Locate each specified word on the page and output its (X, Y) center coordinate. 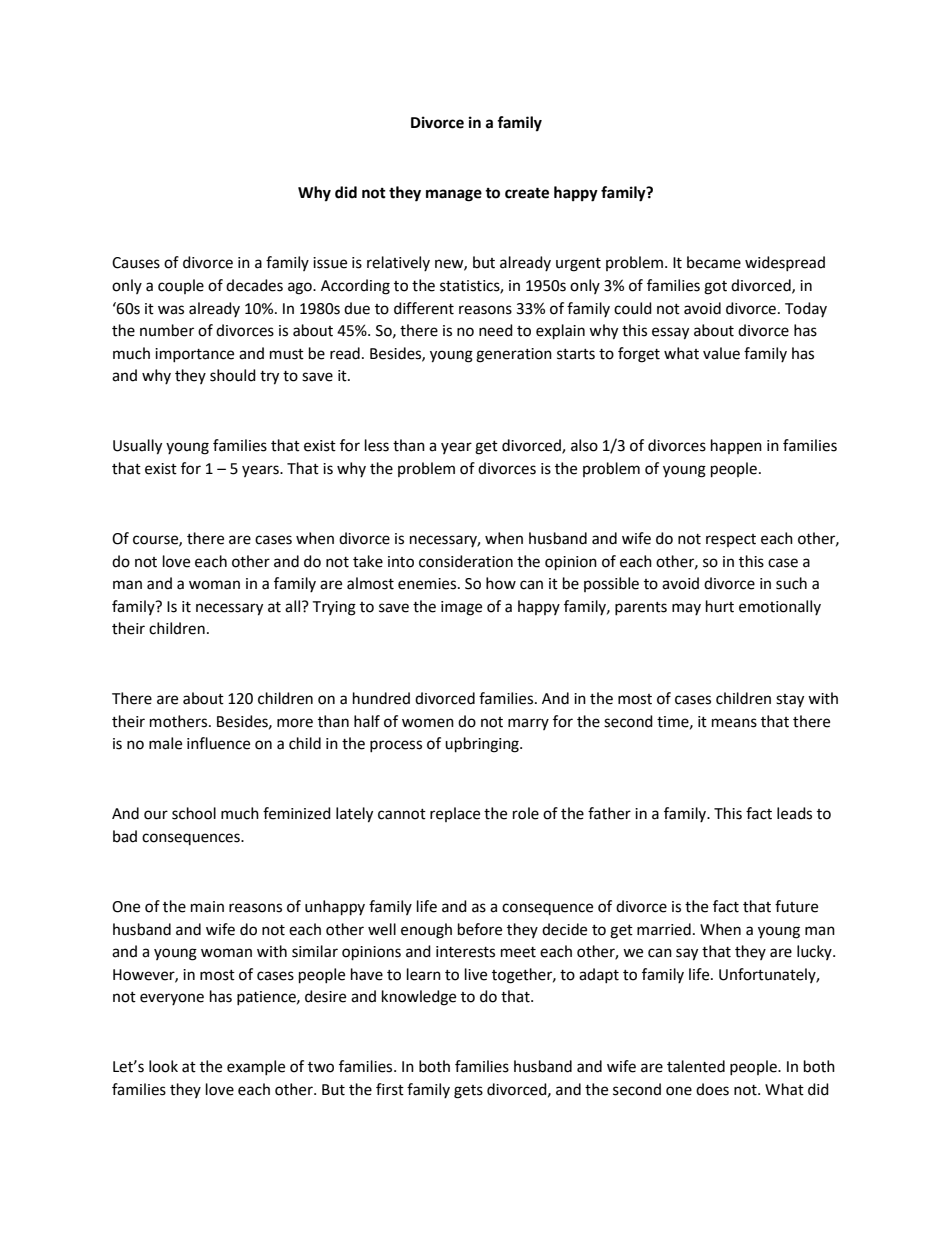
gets (468, 1092)
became (714, 262)
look (163, 1066)
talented (696, 1066)
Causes (136, 263)
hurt (720, 606)
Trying (334, 608)
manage (454, 195)
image (461, 608)
